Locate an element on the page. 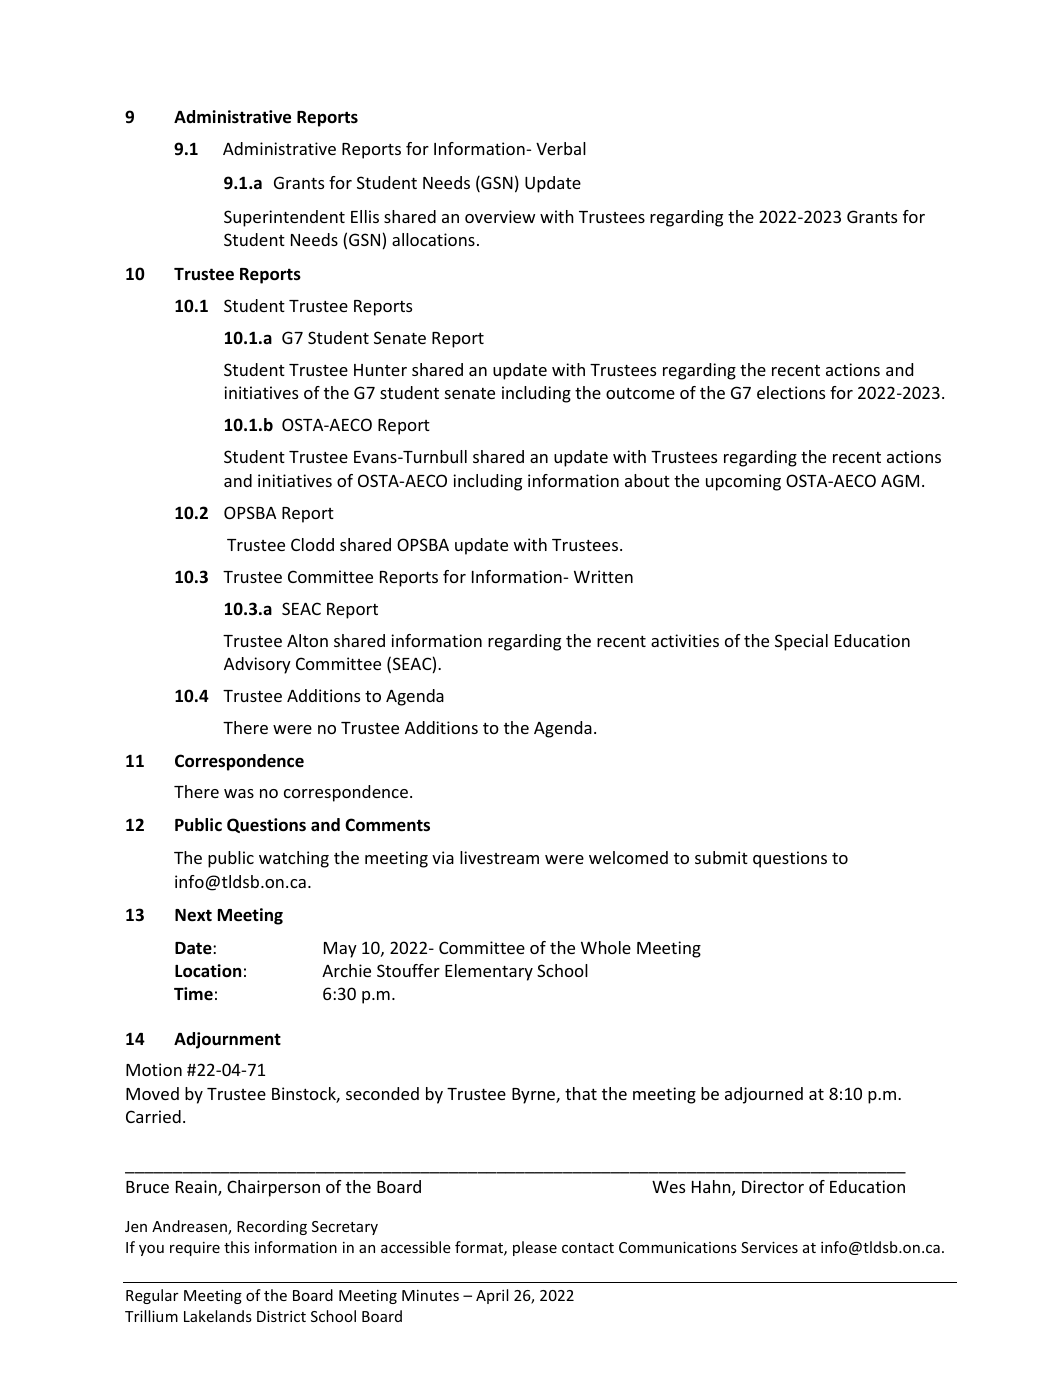 This document has width=1064, height=1377. elections is located at coordinates (791, 392).
